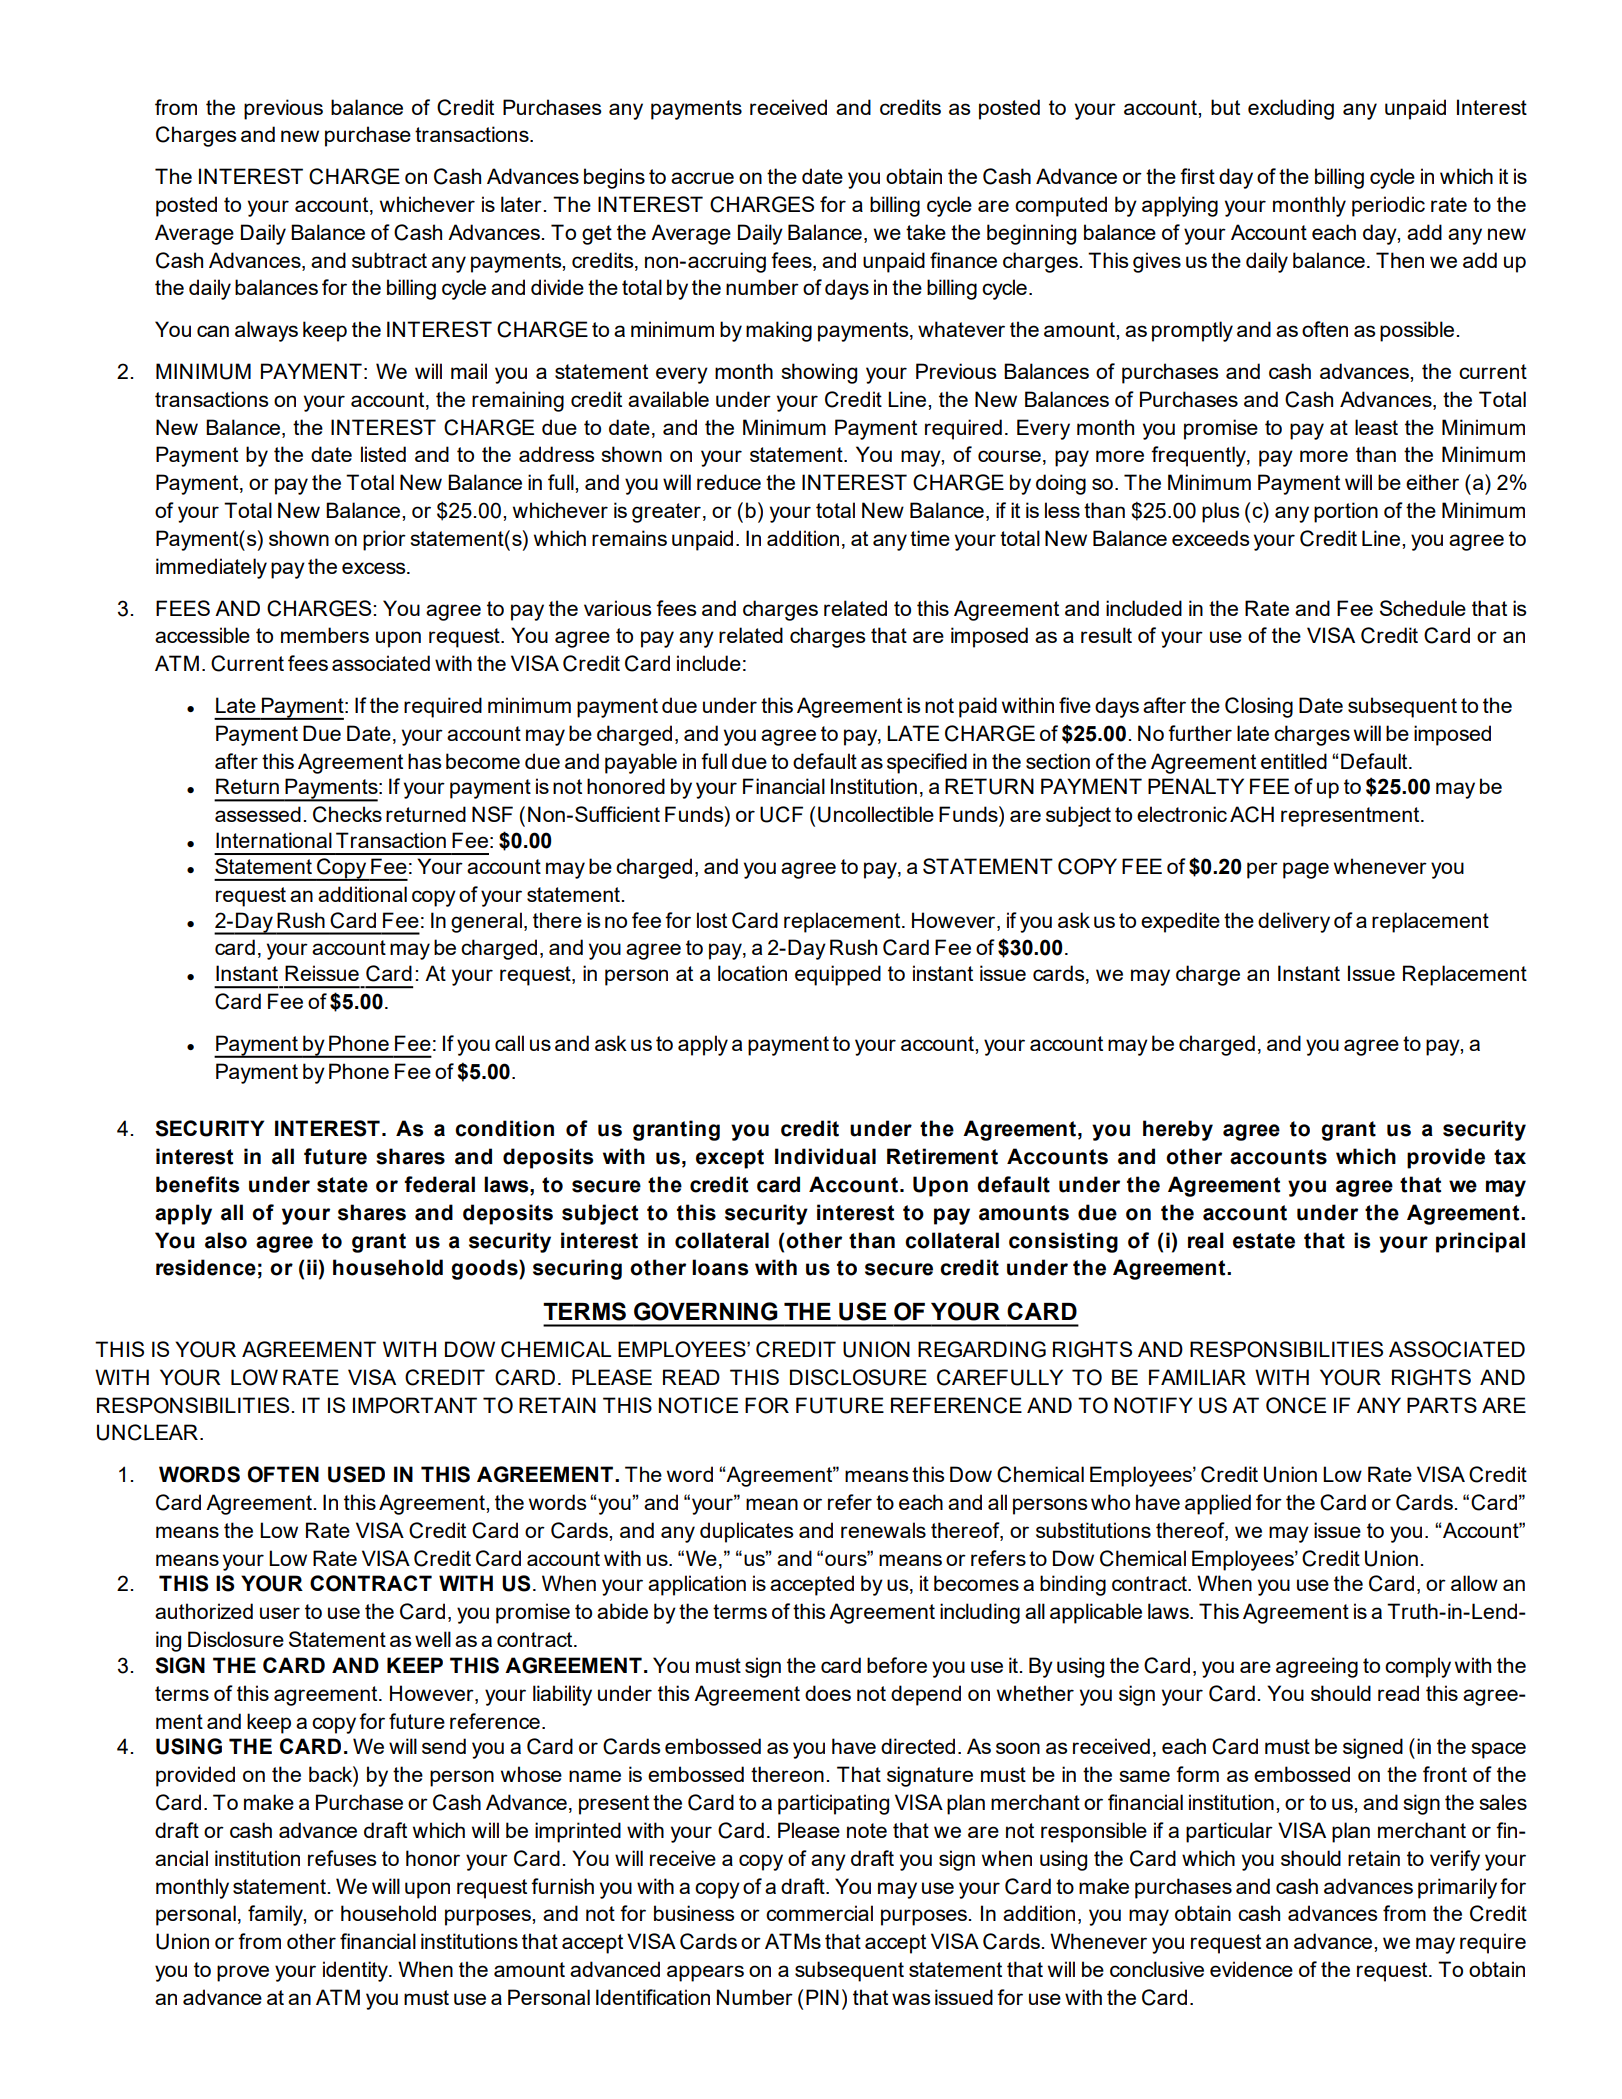  Describe the element at coordinates (1296, 1405) in the screenshot. I see `ONCE` at that location.
